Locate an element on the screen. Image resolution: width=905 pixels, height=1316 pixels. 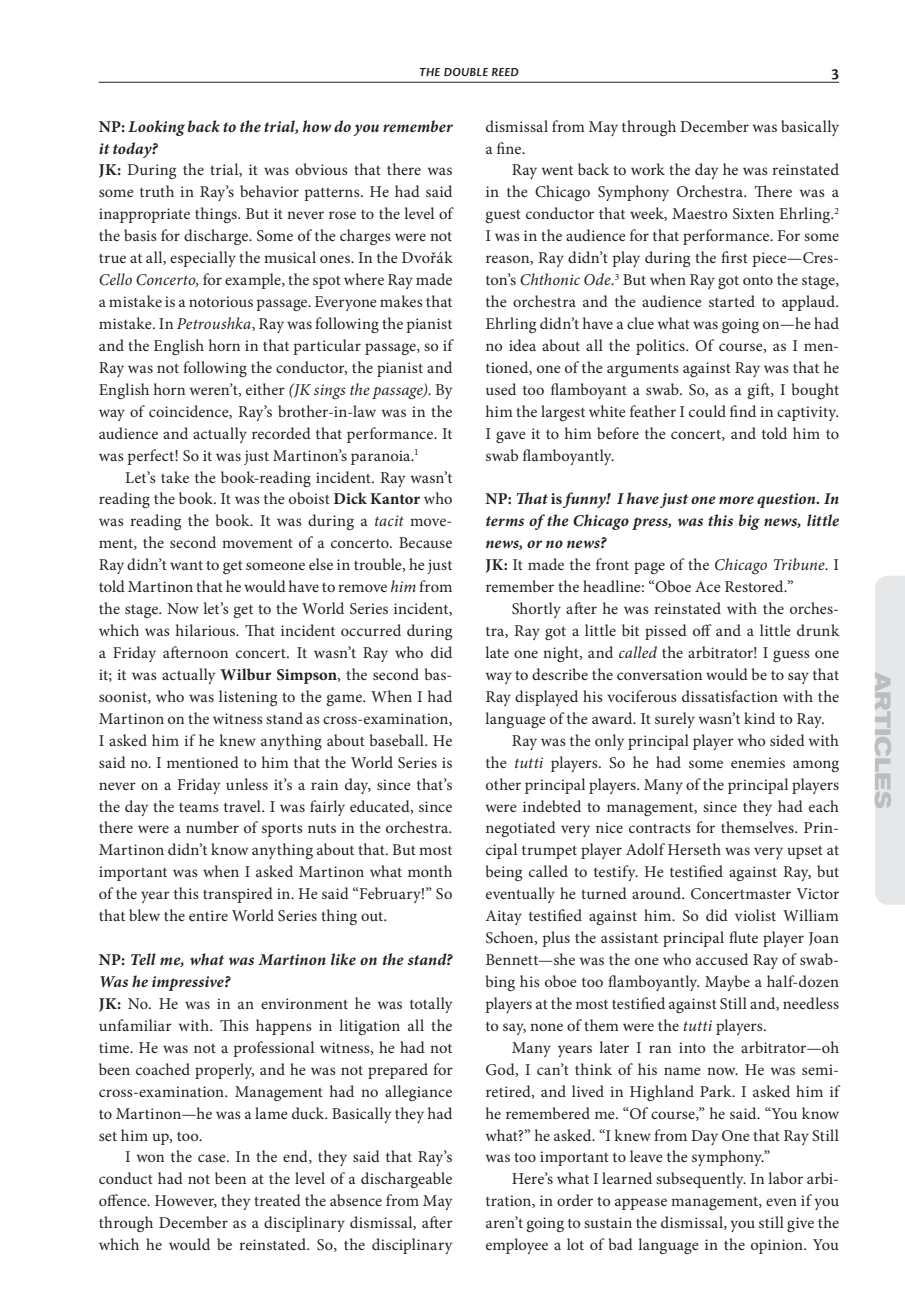
gift is located at coordinates (759, 391).
